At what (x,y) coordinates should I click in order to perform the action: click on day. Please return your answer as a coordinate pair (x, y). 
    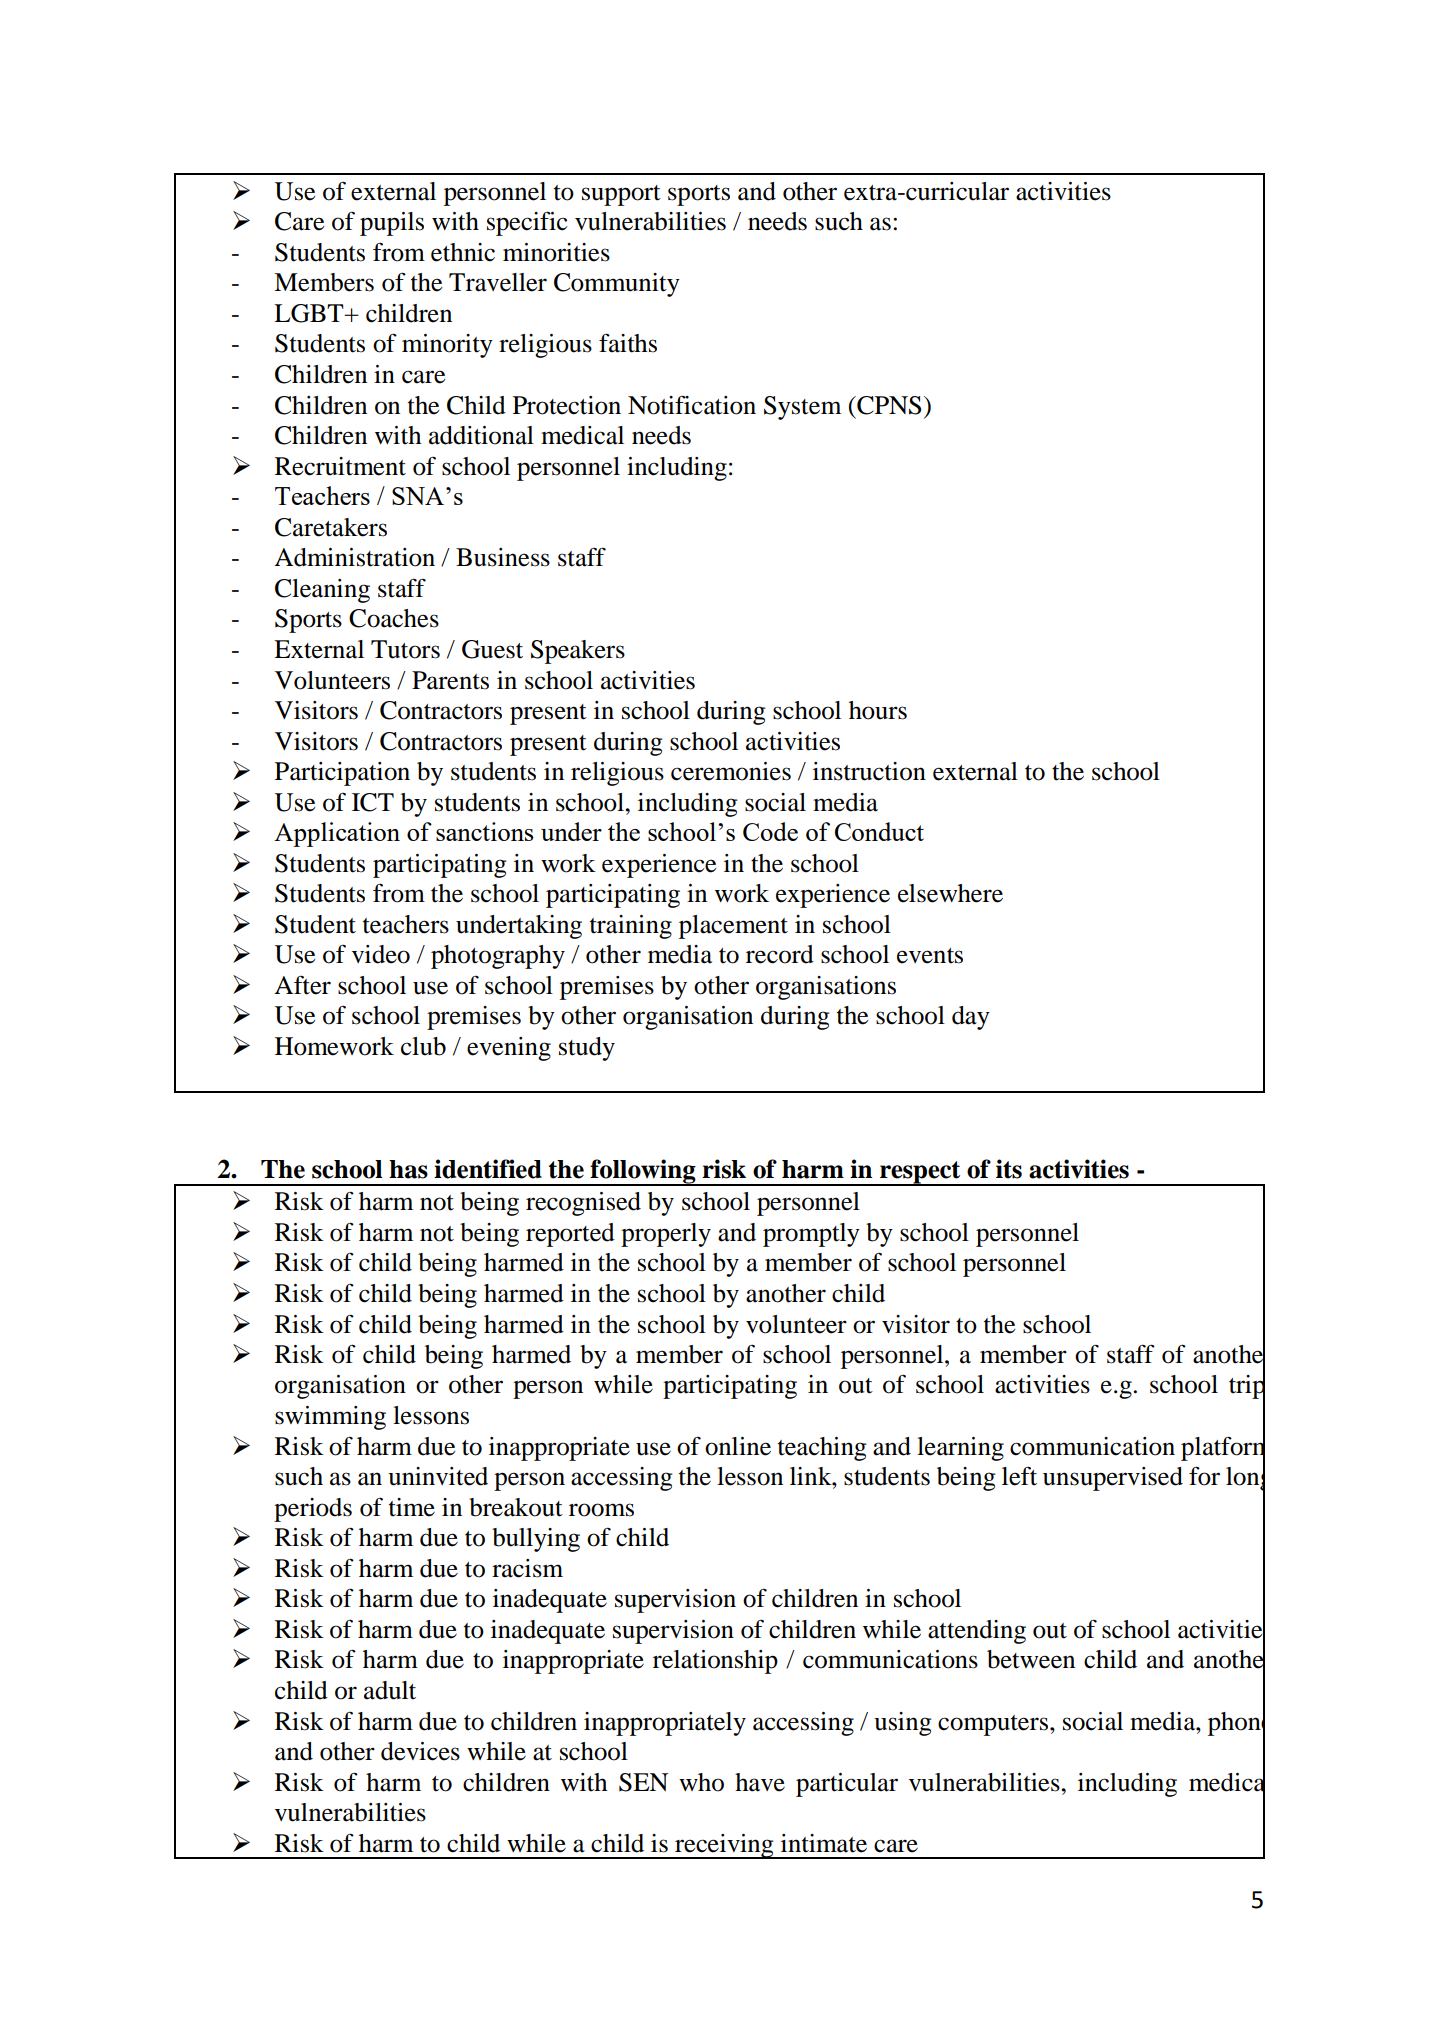
    Looking at the image, I should click on (971, 1018).
